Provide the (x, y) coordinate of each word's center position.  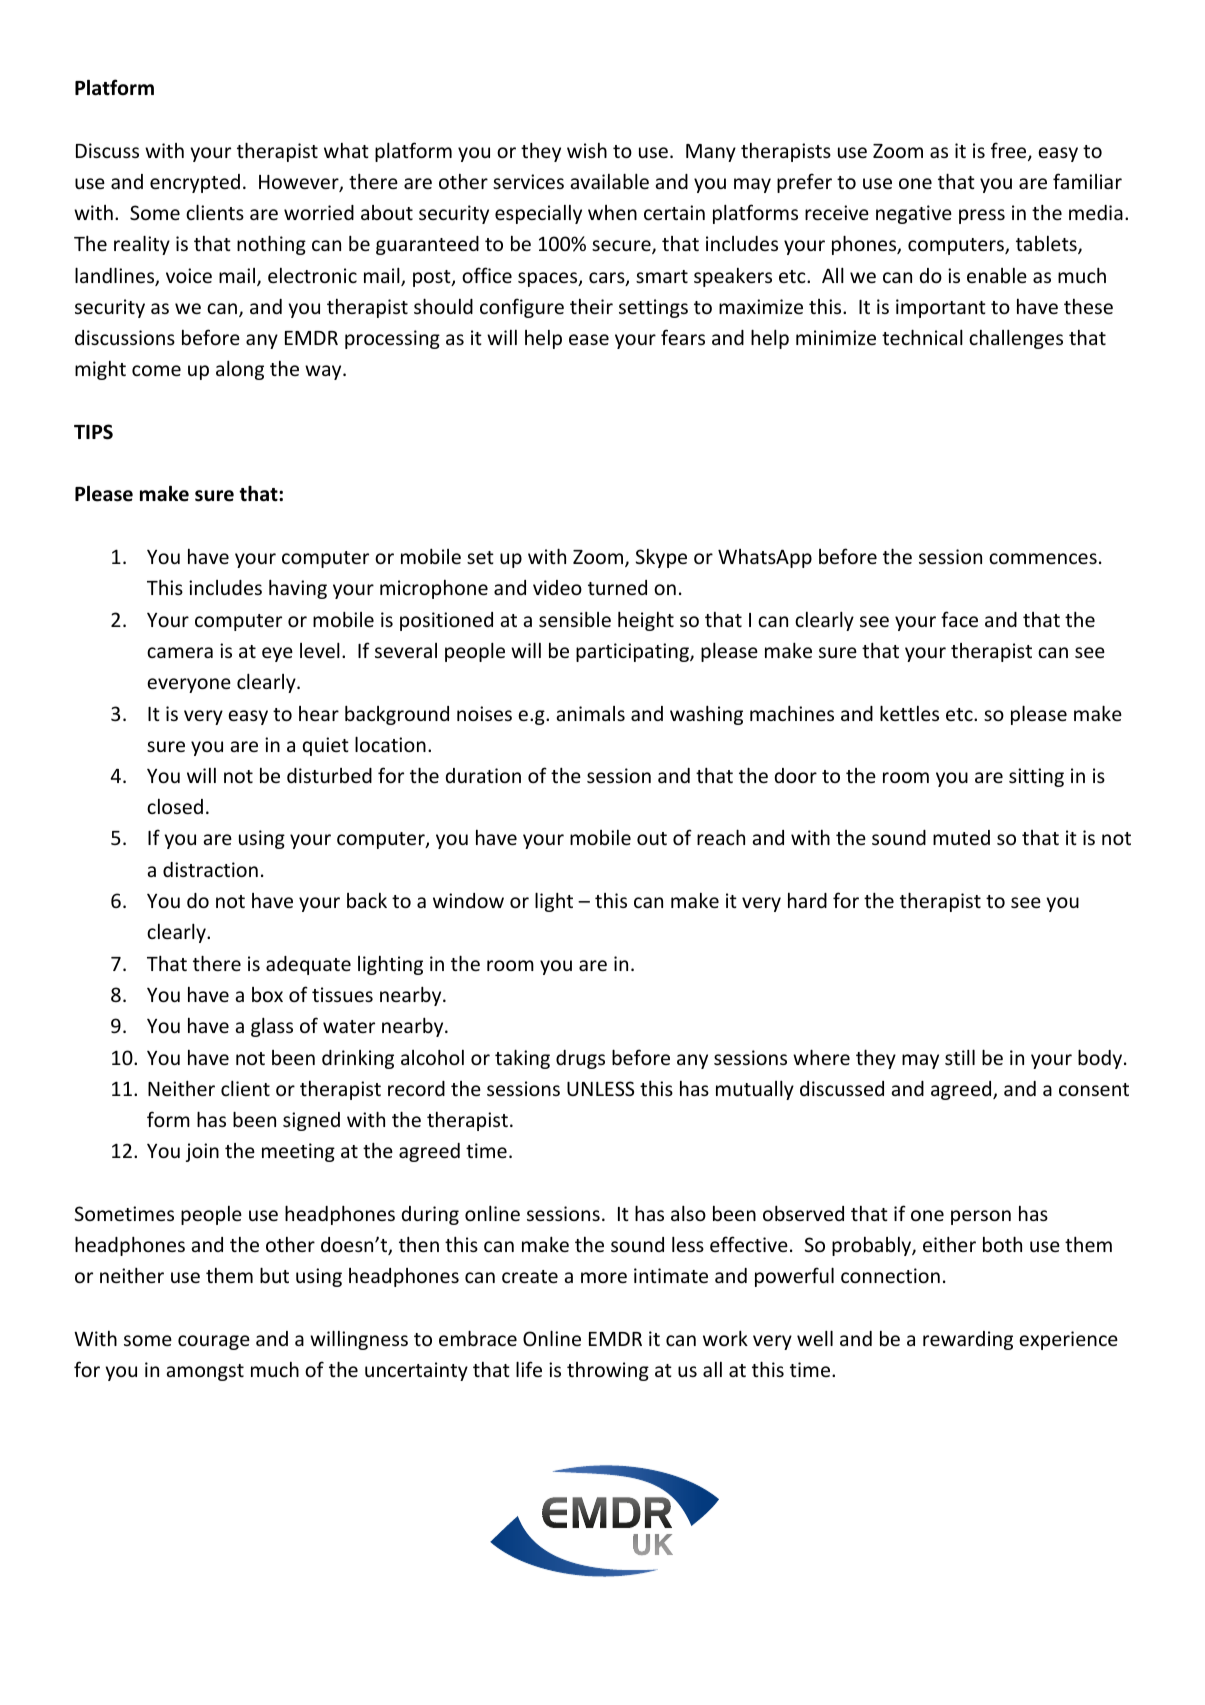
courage (214, 1342)
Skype (661, 558)
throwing (608, 1371)
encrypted (195, 183)
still (960, 1057)
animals (591, 713)
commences (1043, 558)
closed (175, 806)
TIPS (93, 432)
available (610, 181)
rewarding (968, 1340)
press (982, 216)
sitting (1036, 777)
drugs (580, 1059)
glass (272, 1027)
